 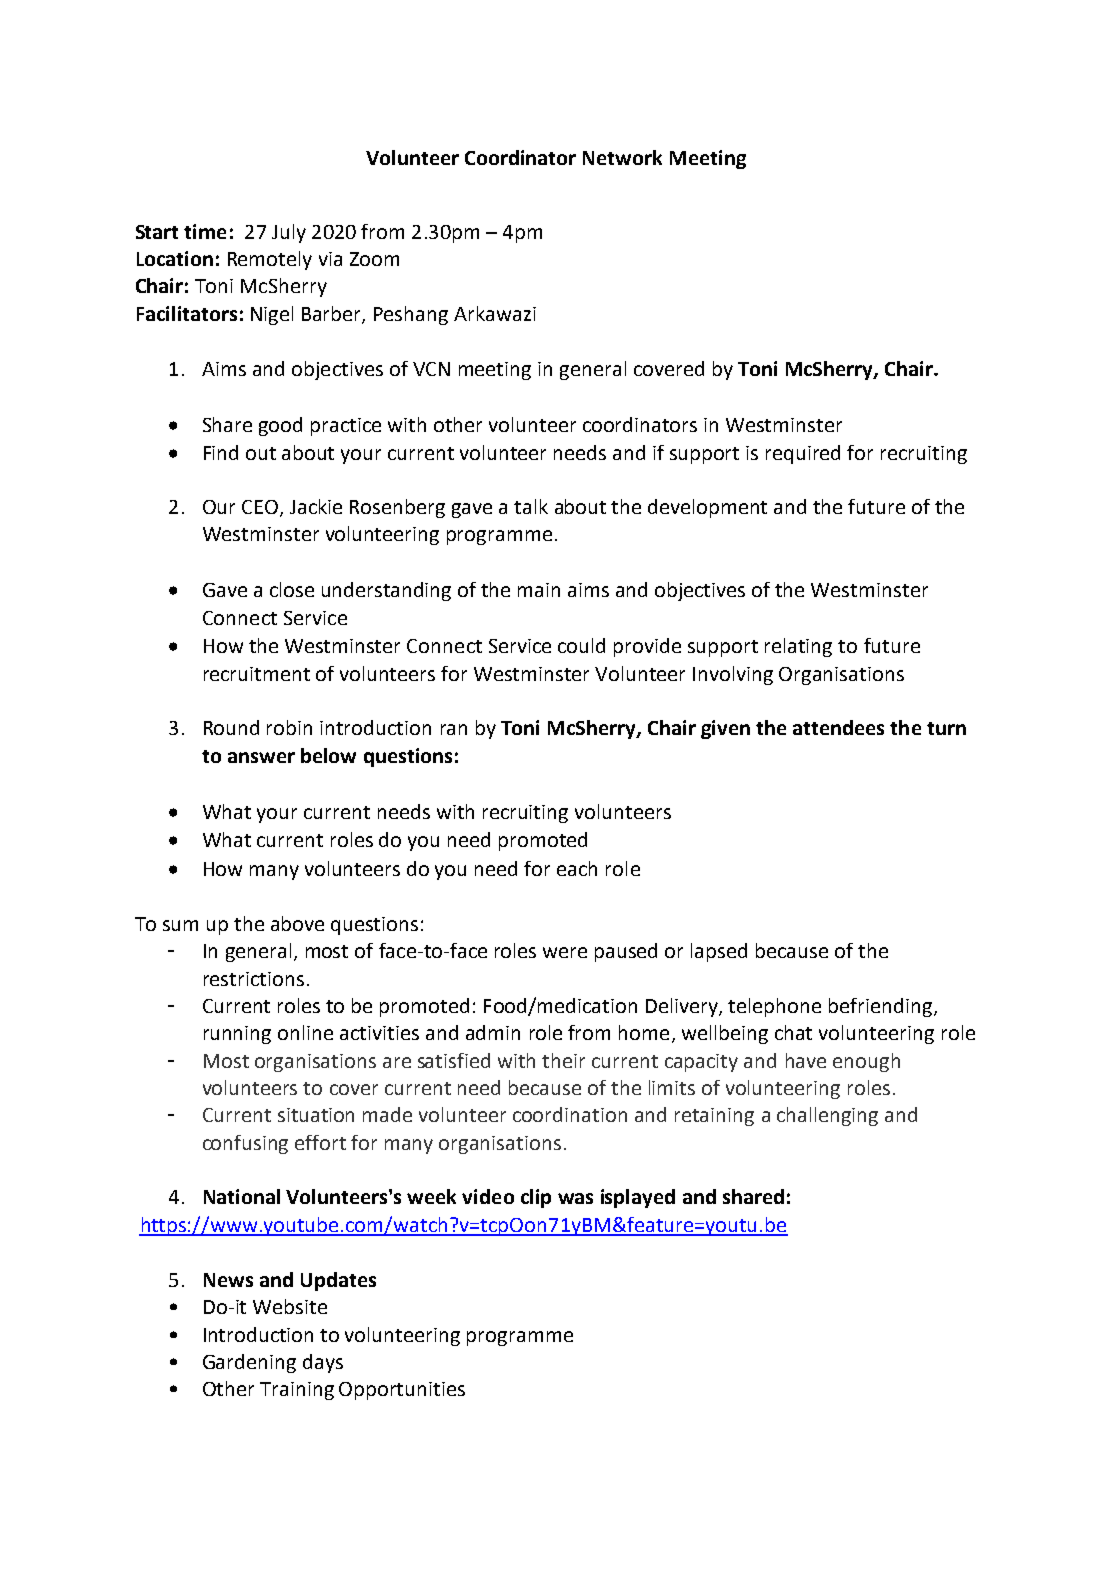 I want to click on Gardening, so click(x=249, y=1363).
